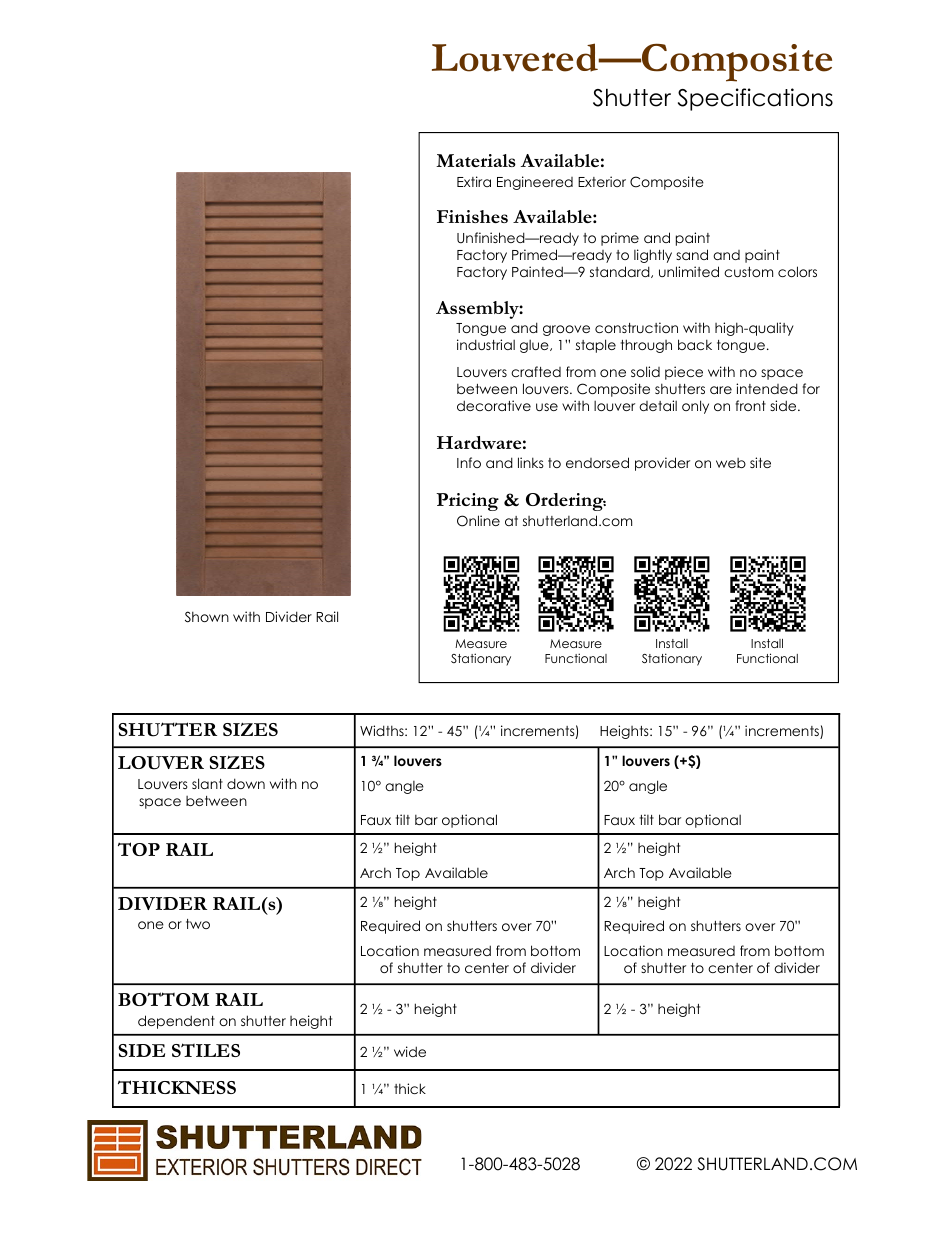 Image resolution: width=952 pixels, height=1233 pixels. I want to click on STILES, so click(206, 1050).
